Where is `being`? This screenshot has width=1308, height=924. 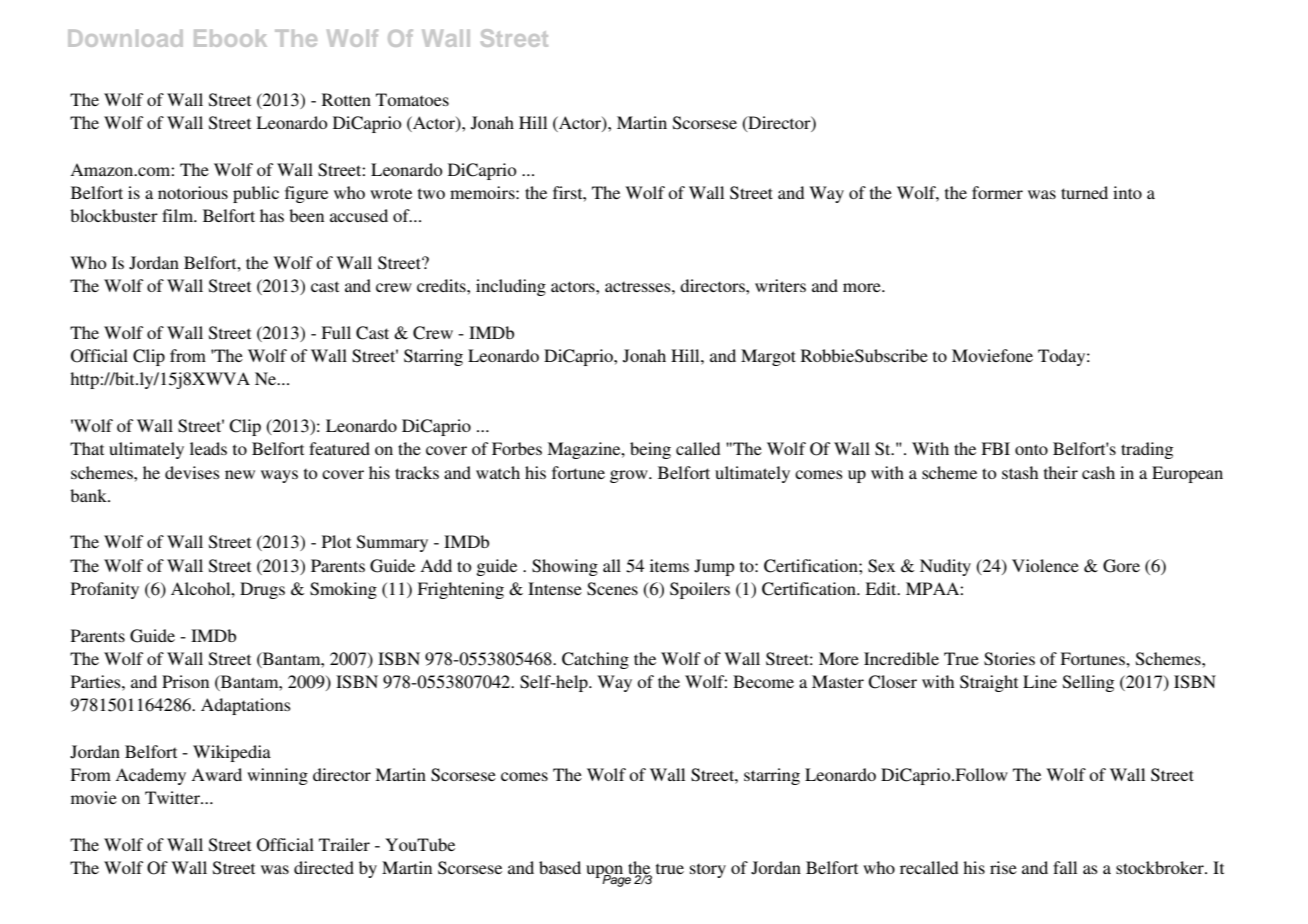 being is located at coordinates (650, 450).
